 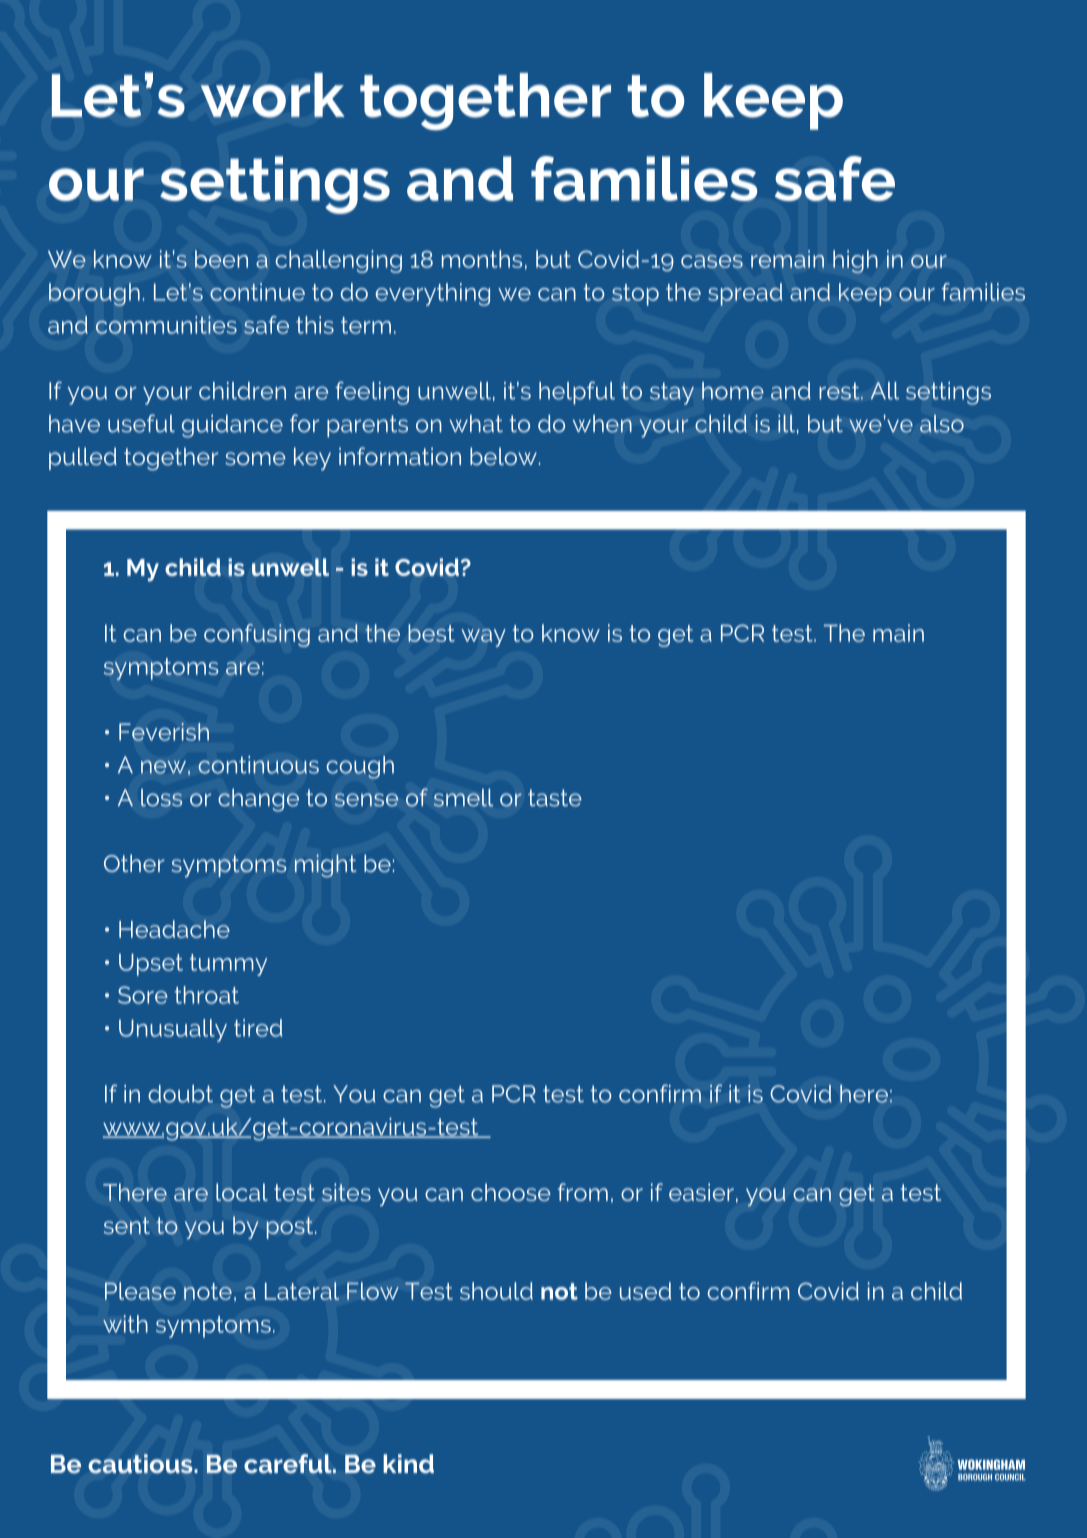 What do you see at coordinates (141, 1464) in the document?
I see `cautious` at bounding box center [141, 1464].
